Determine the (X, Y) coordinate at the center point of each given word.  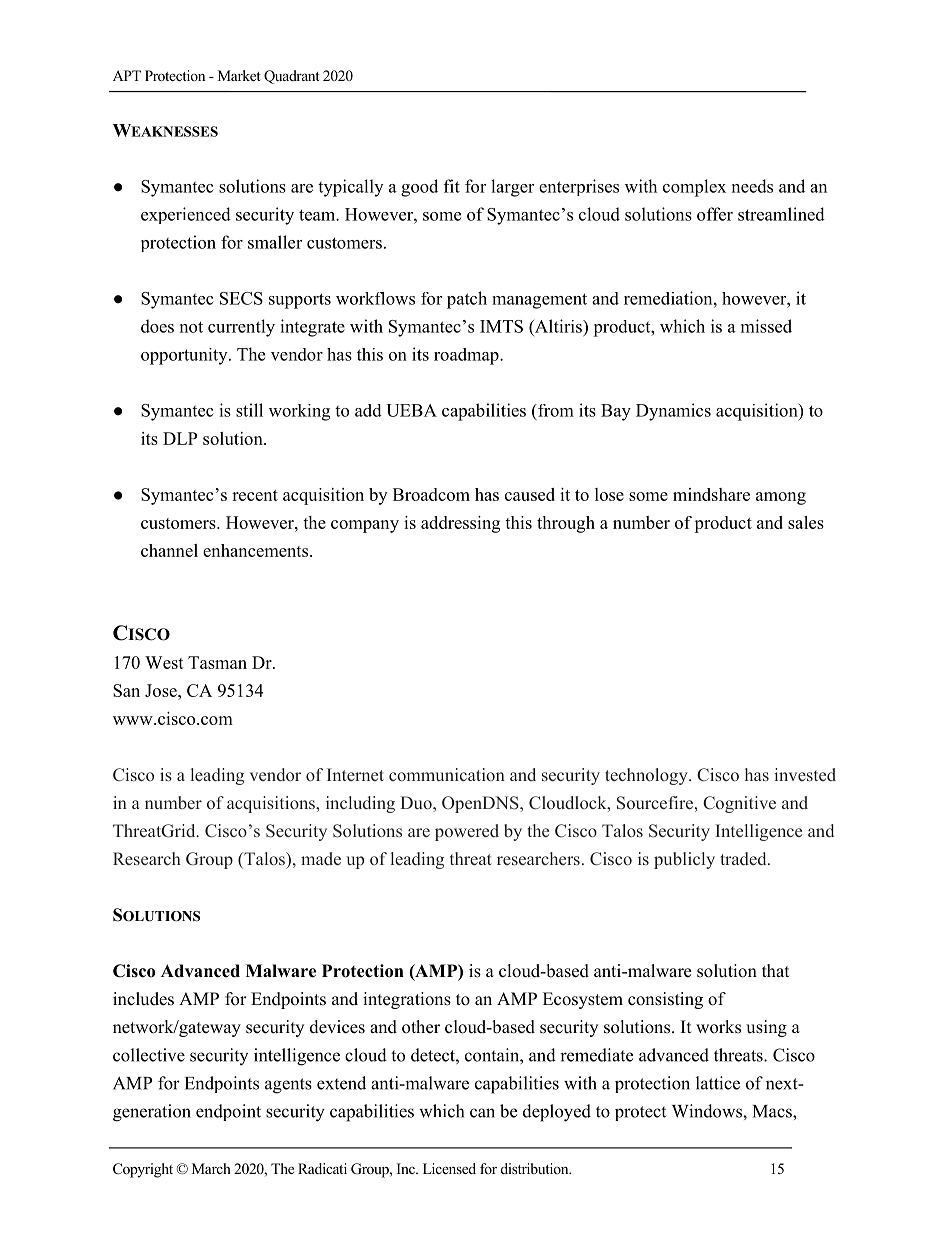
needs (752, 186)
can (482, 1113)
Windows (708, 1111)
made (321, 858)
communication (447, 774)
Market (239, 75)
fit (452, 186)
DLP (180, 438)
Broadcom (431, 494)
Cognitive (739, 804)
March (211, 1168)
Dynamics (673, 412)
